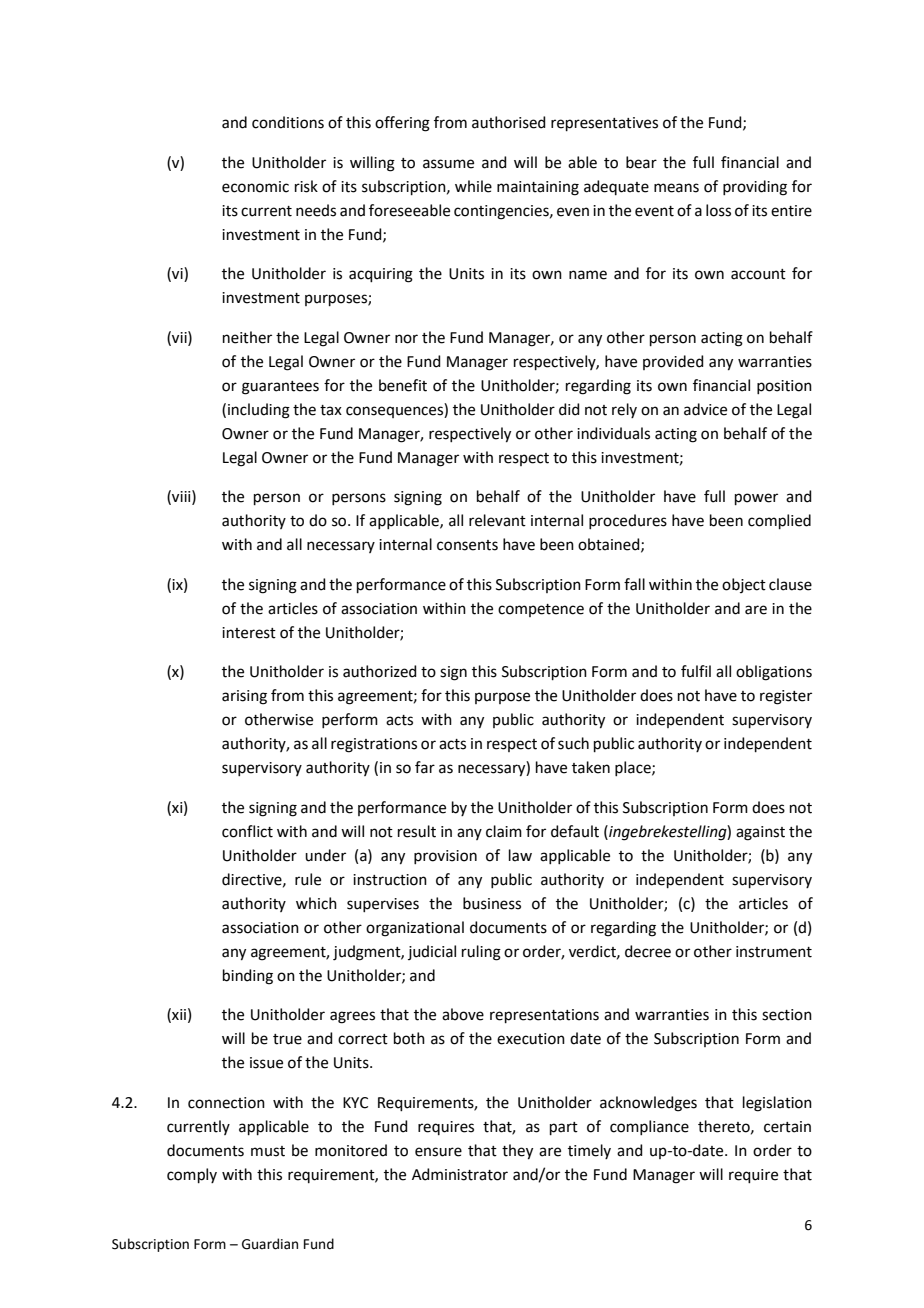 Image resolution: width=924 pixels, height=1308 pixels. Describe the element at coordinates (541, 610) in the page. I see `competence` at that location.
